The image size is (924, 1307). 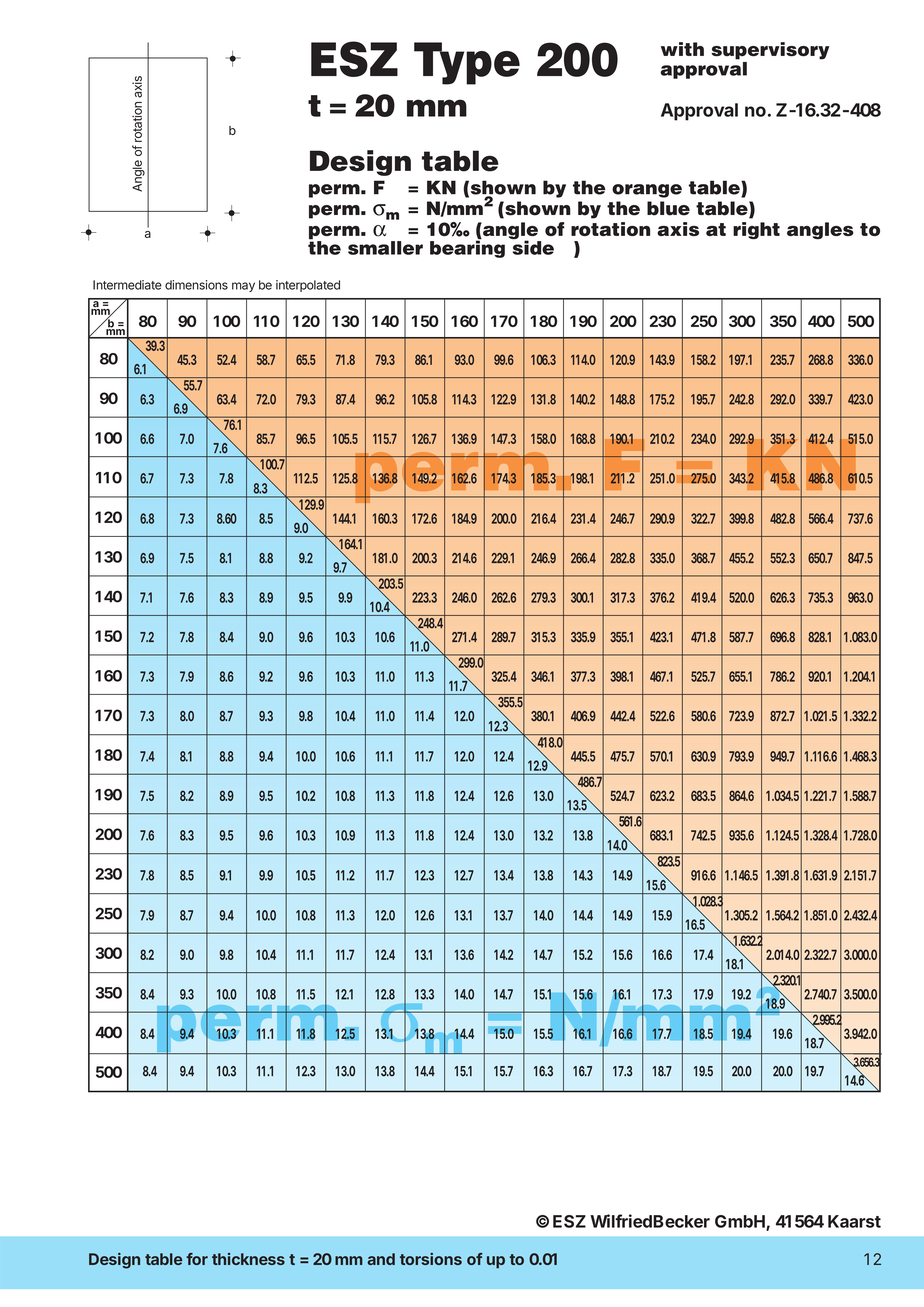 What do you see at coordinates (682, 49) in the image?
I see `with` at bounding box center [682, 49].
